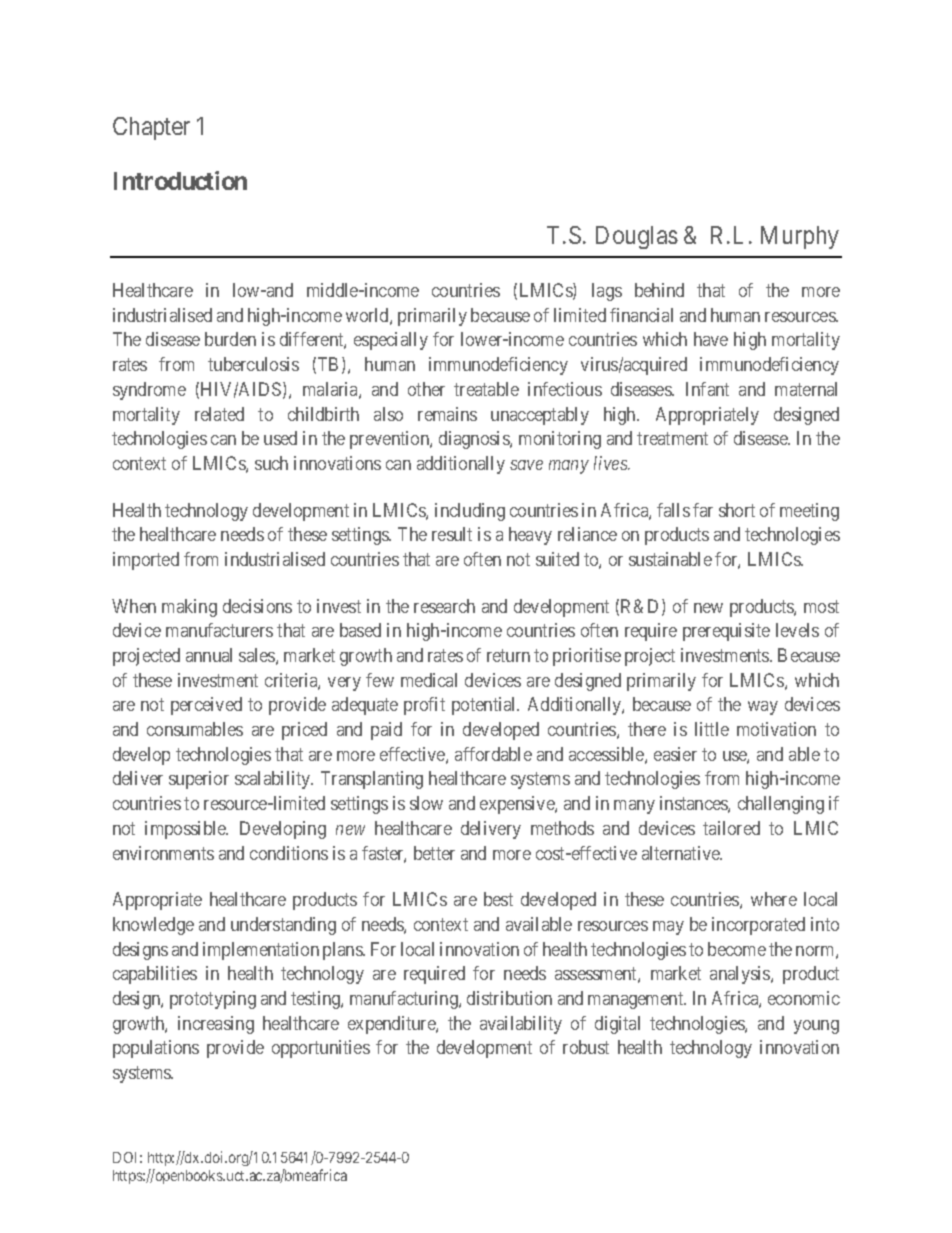 The image size is (952, 1233). I want to click on diagnosis, so click(475, 440).
